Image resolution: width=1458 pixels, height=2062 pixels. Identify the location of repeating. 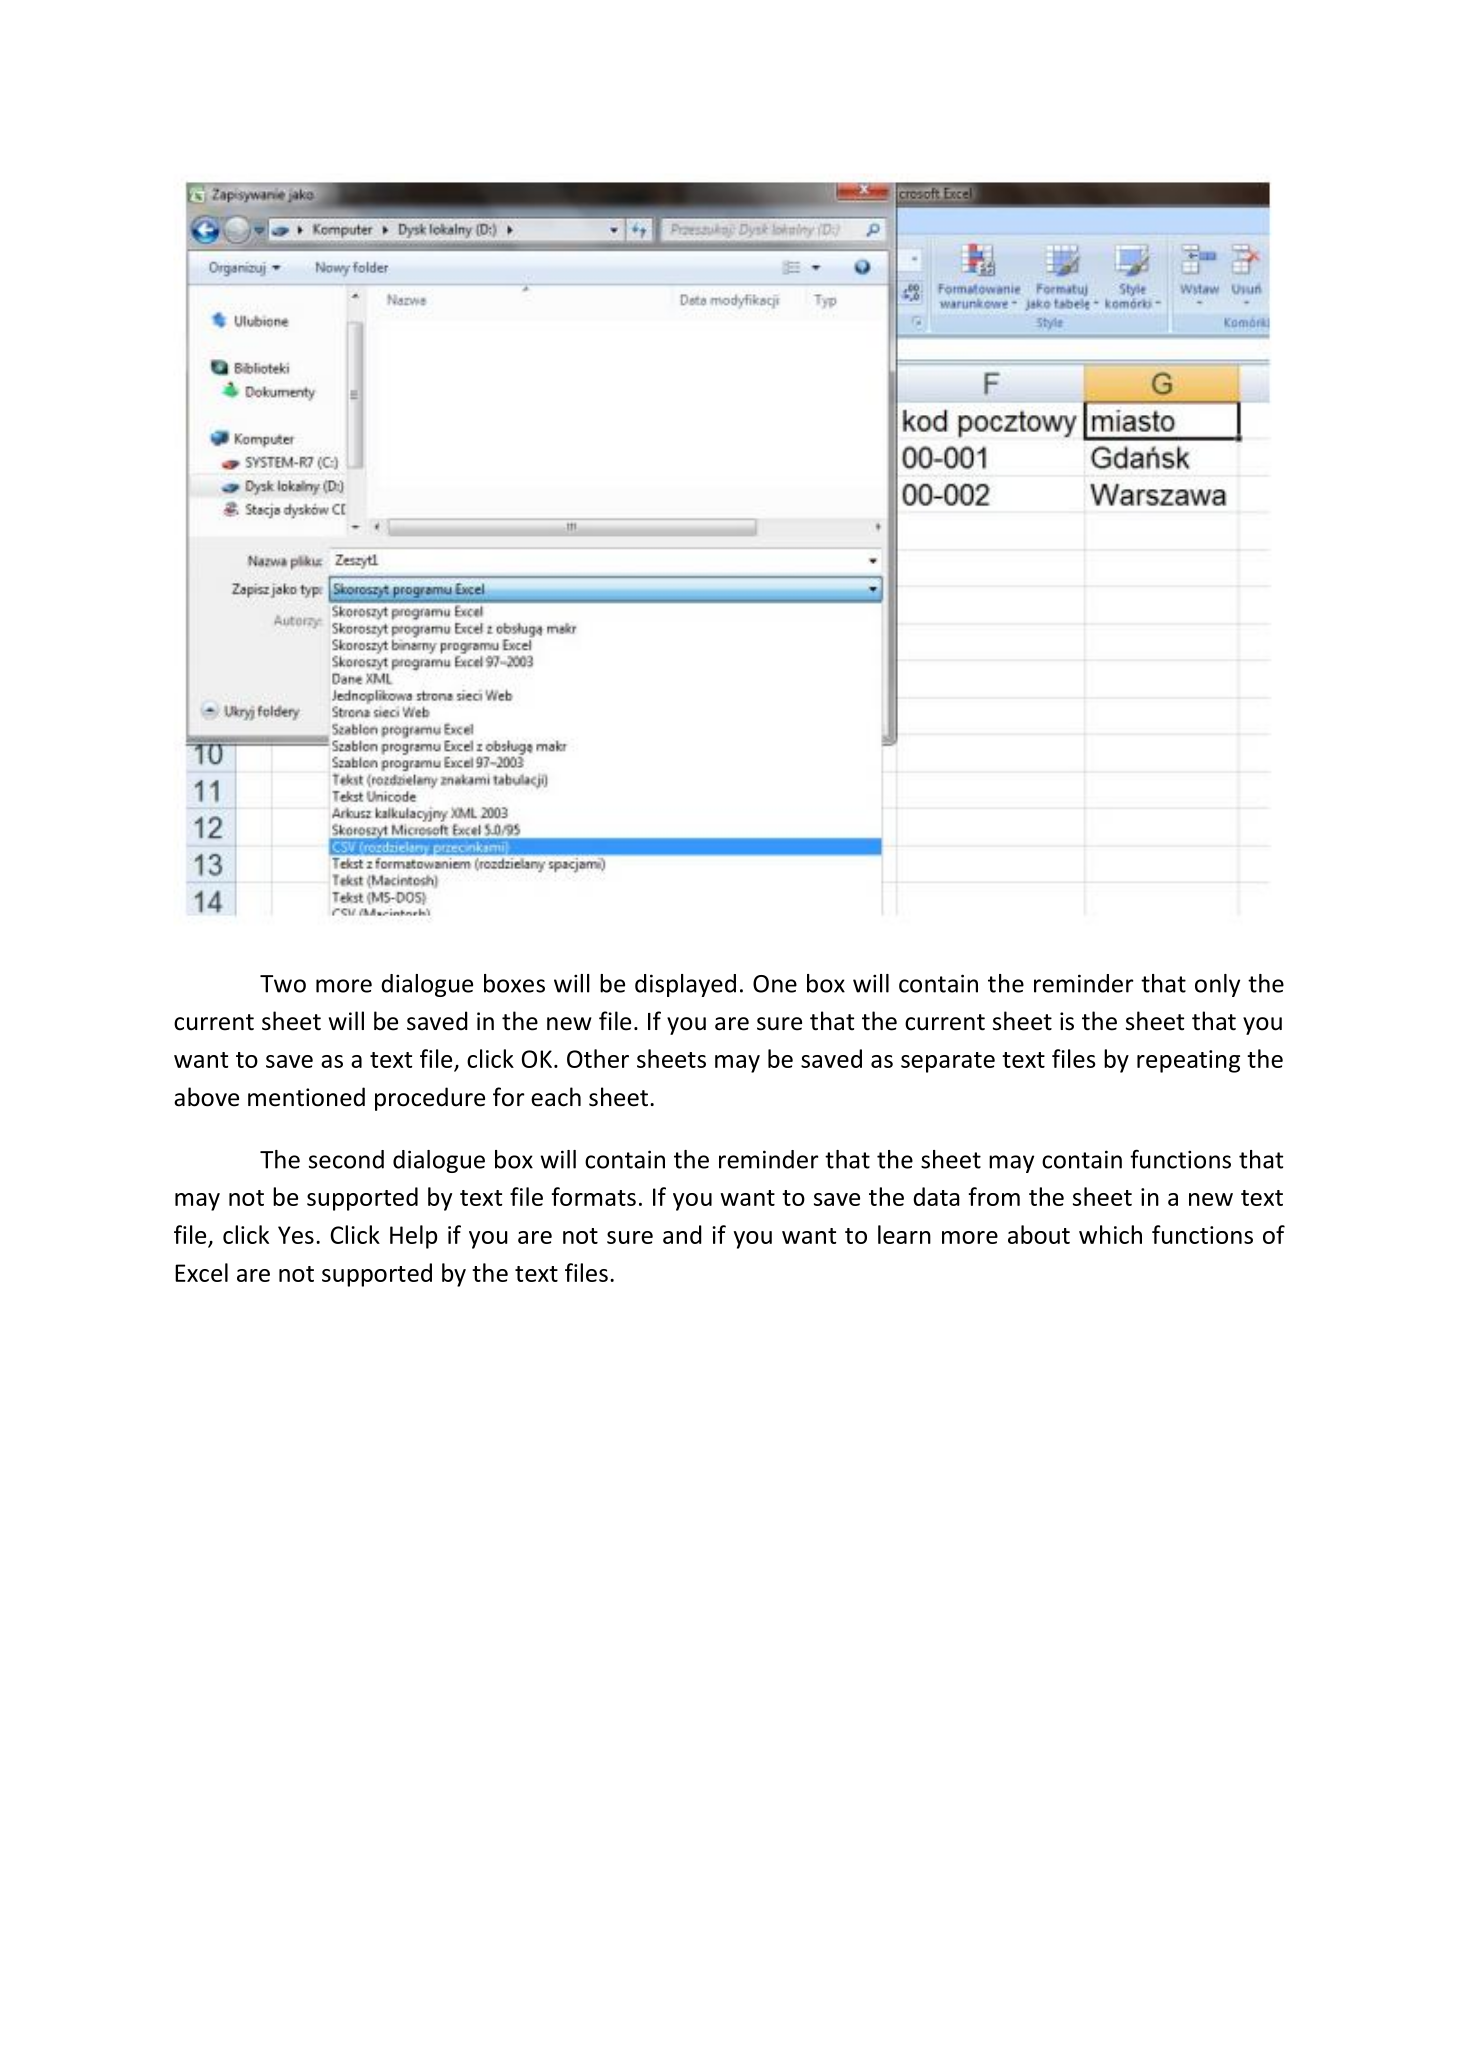
(1188, 1061).
